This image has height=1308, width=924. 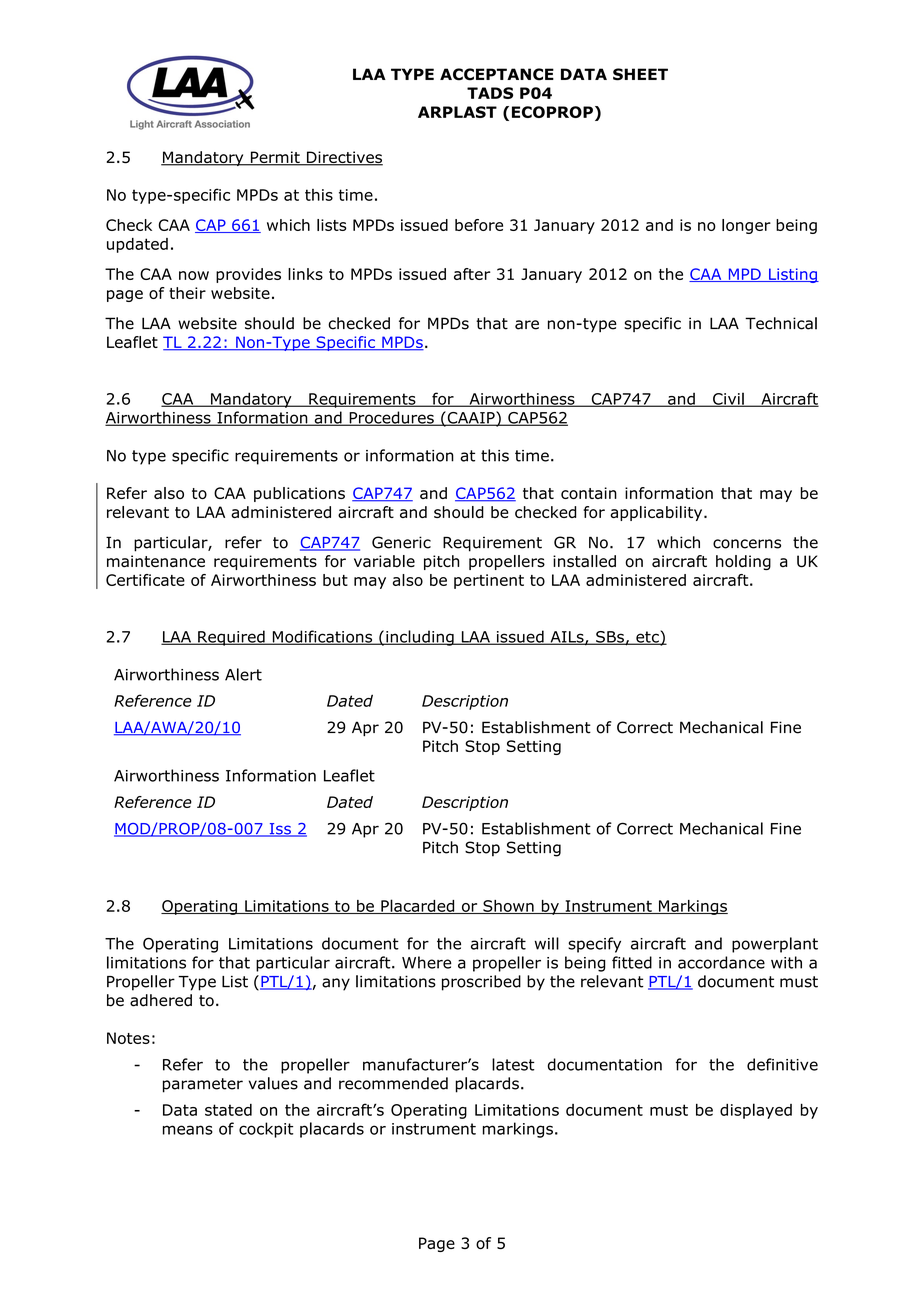 I want to click on Alert, so click(x=243, y=674).
